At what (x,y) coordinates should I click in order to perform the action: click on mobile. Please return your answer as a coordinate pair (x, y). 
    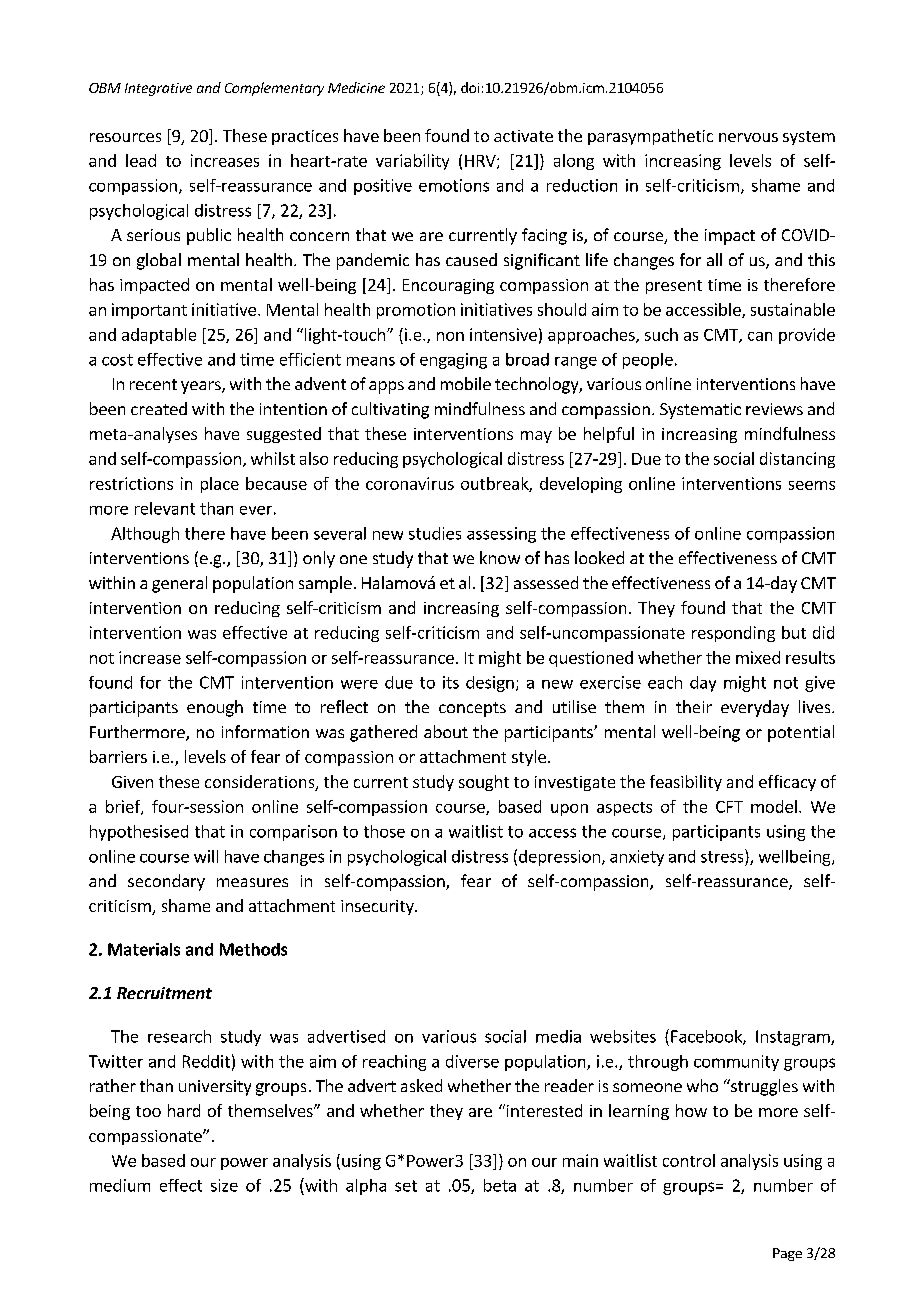
    Looking at the image, I should click on (466, 383).
